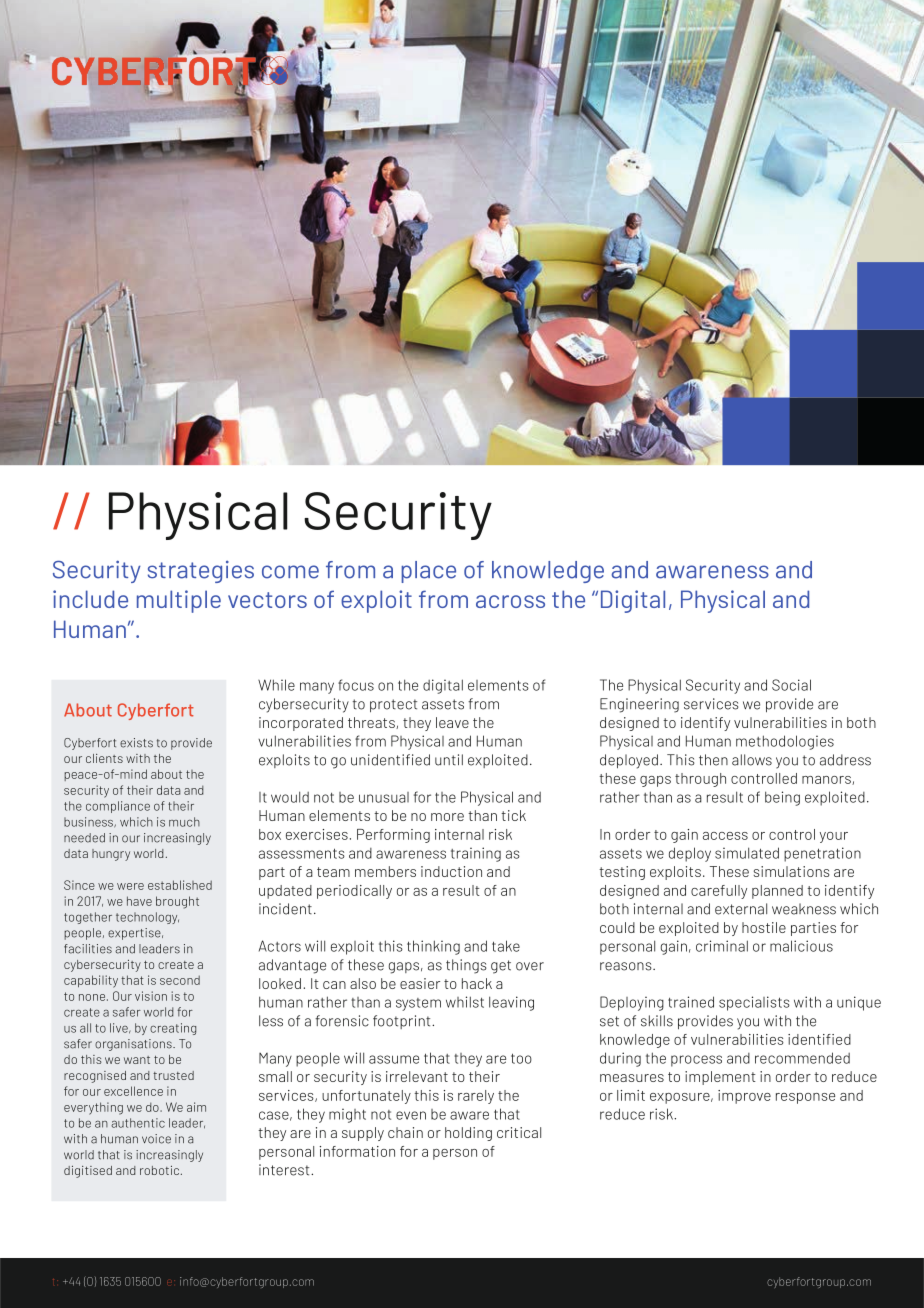  What do you see at coordinates (792, 871) in the screenshot?
I see `simulations` at bounding box center [792, 871].
